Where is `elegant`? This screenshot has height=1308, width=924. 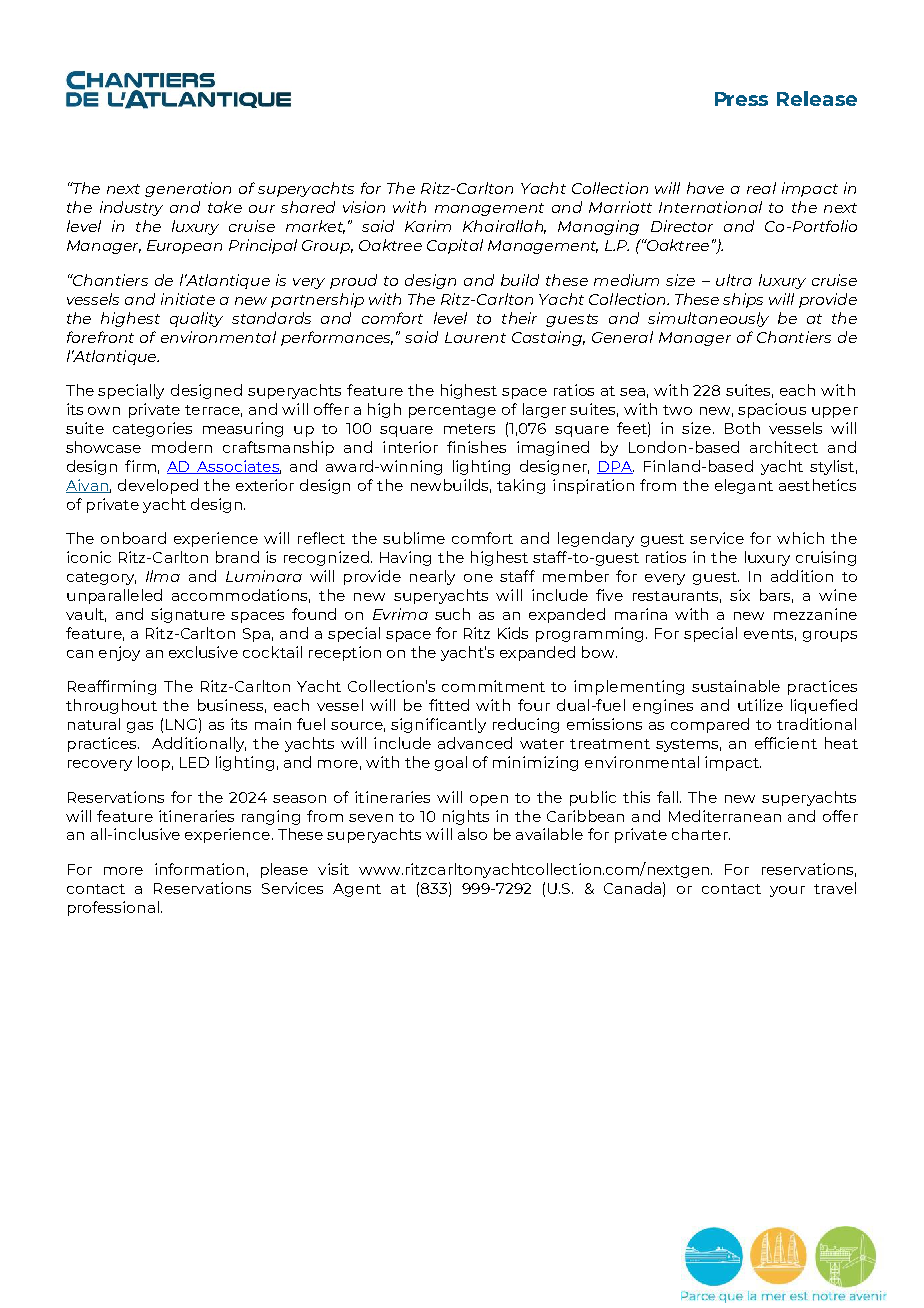
elegant is located at coordinates (744, 486).
